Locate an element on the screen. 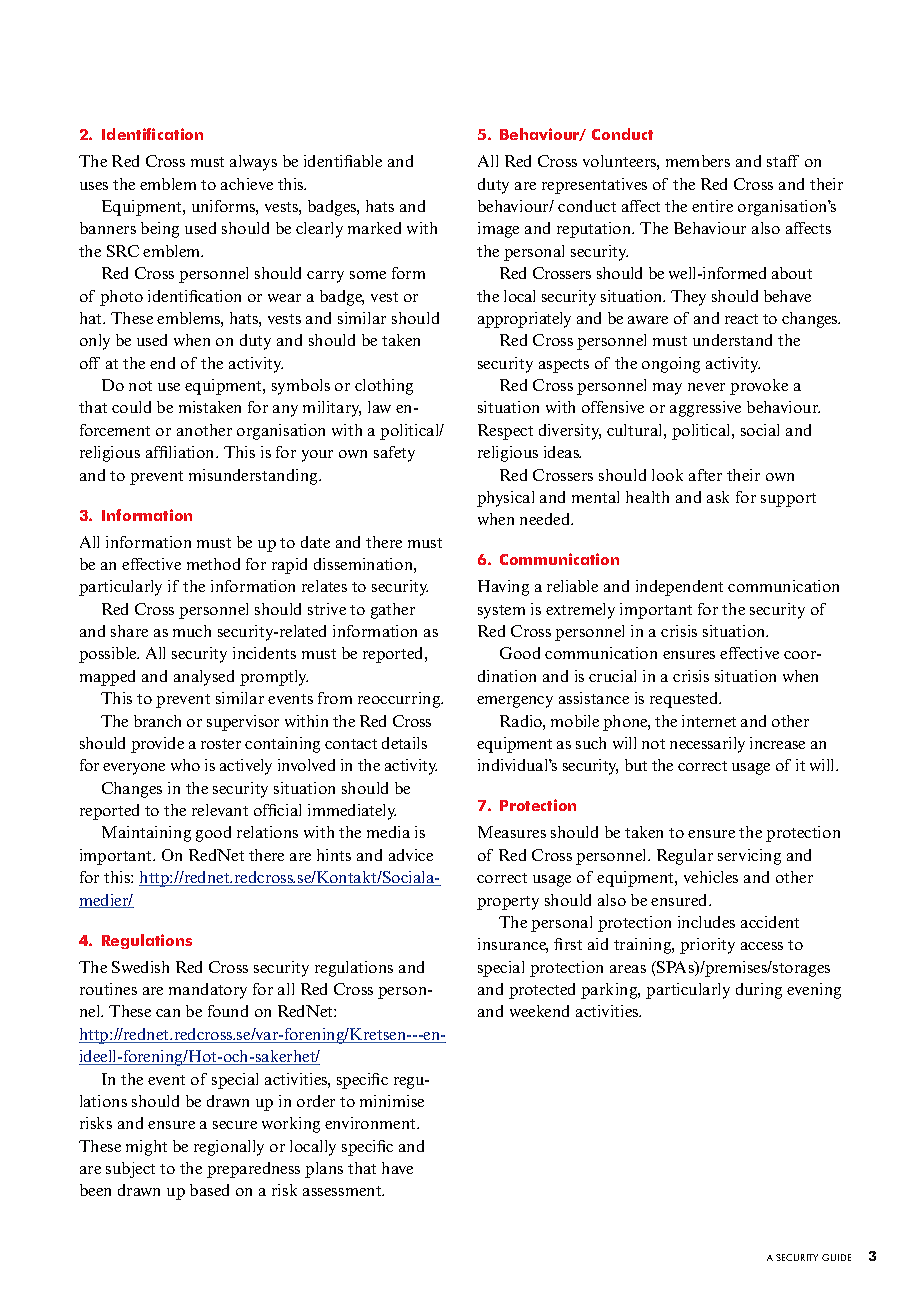 The image size is (924, 1308). emergency is located at coordinates (515, 702).
